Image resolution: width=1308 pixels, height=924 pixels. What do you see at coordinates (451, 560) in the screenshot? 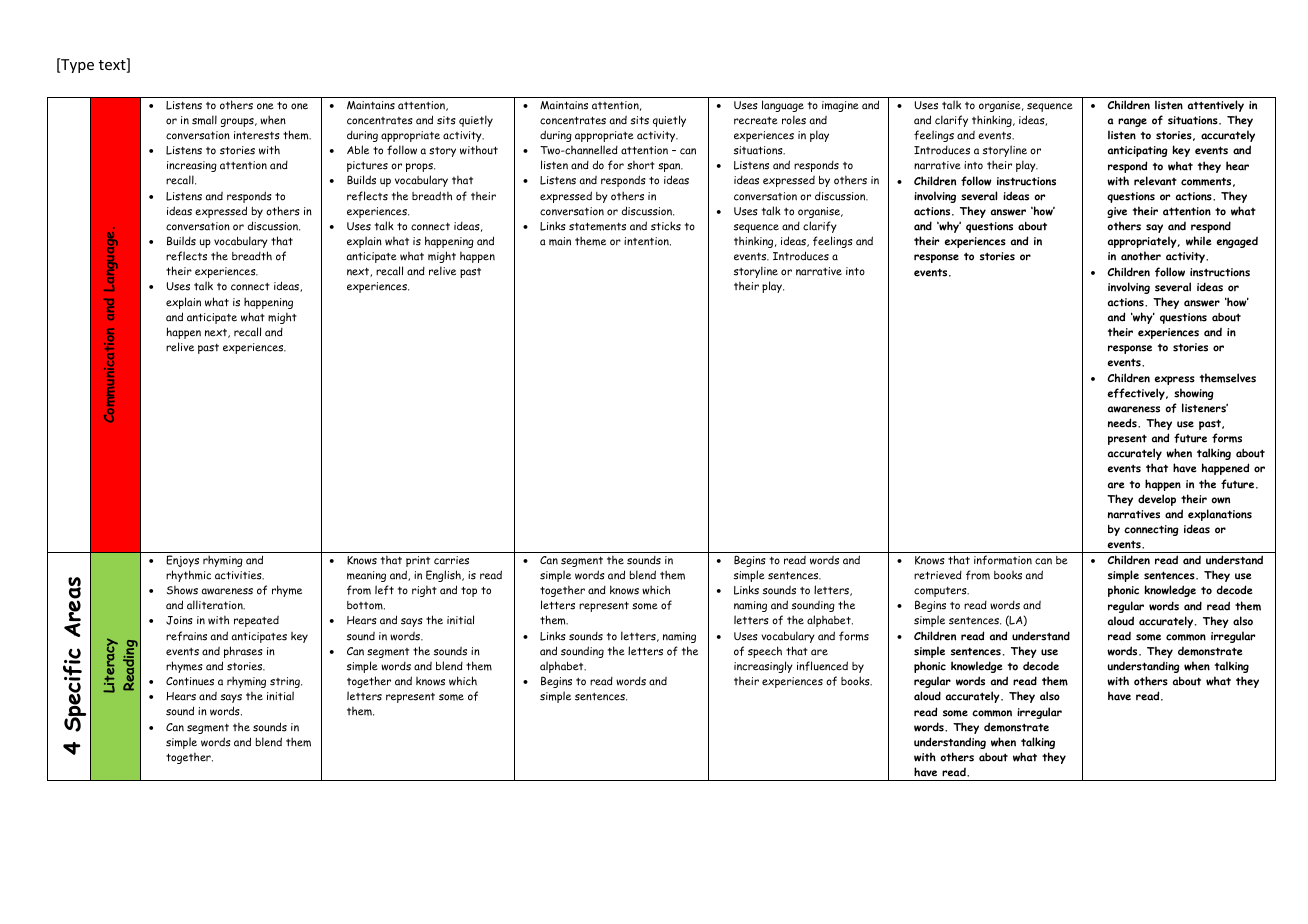
I see `carries` at bounding box center [451, 560].
